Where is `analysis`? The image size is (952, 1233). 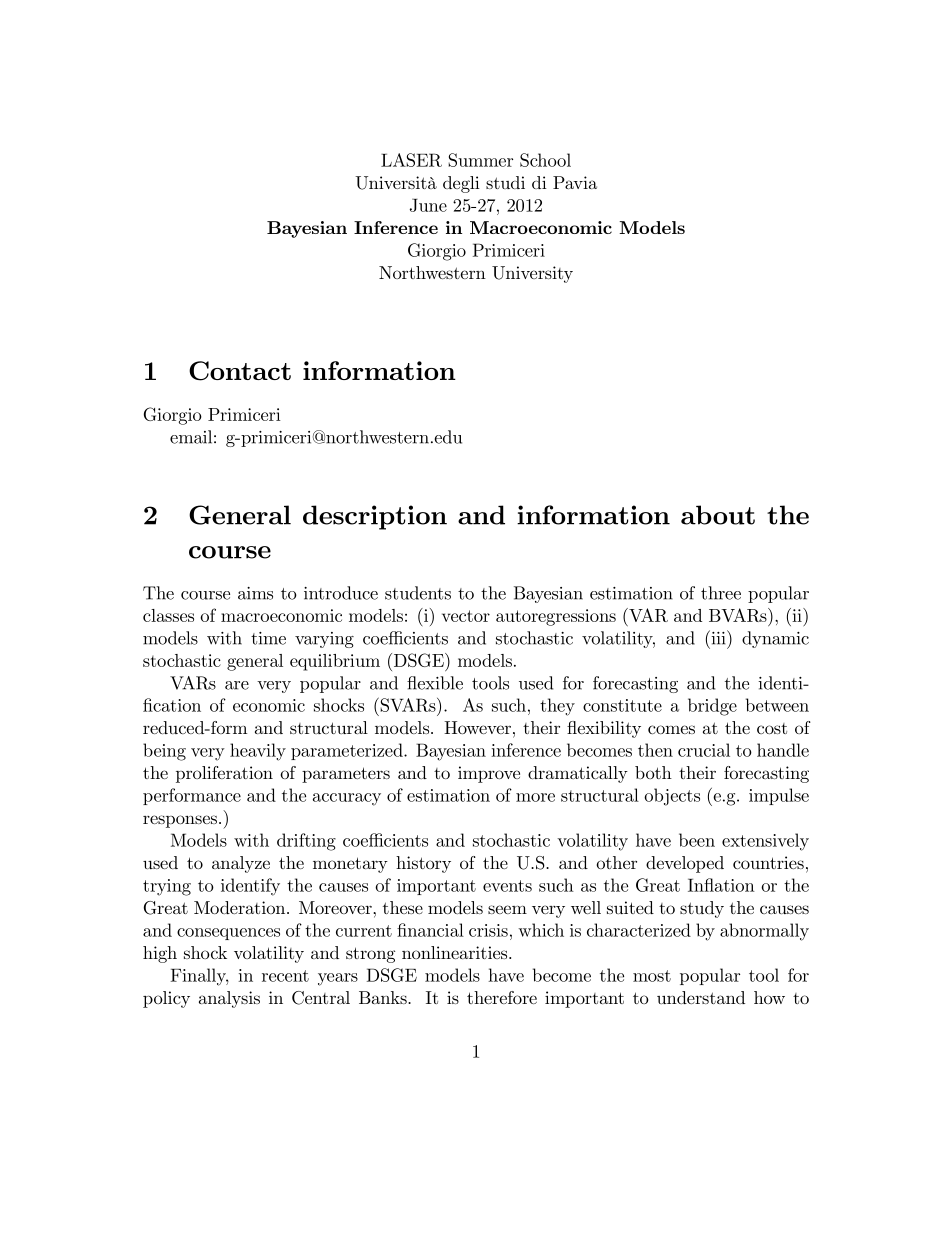
analysis is located at coordinates (229, 999).
